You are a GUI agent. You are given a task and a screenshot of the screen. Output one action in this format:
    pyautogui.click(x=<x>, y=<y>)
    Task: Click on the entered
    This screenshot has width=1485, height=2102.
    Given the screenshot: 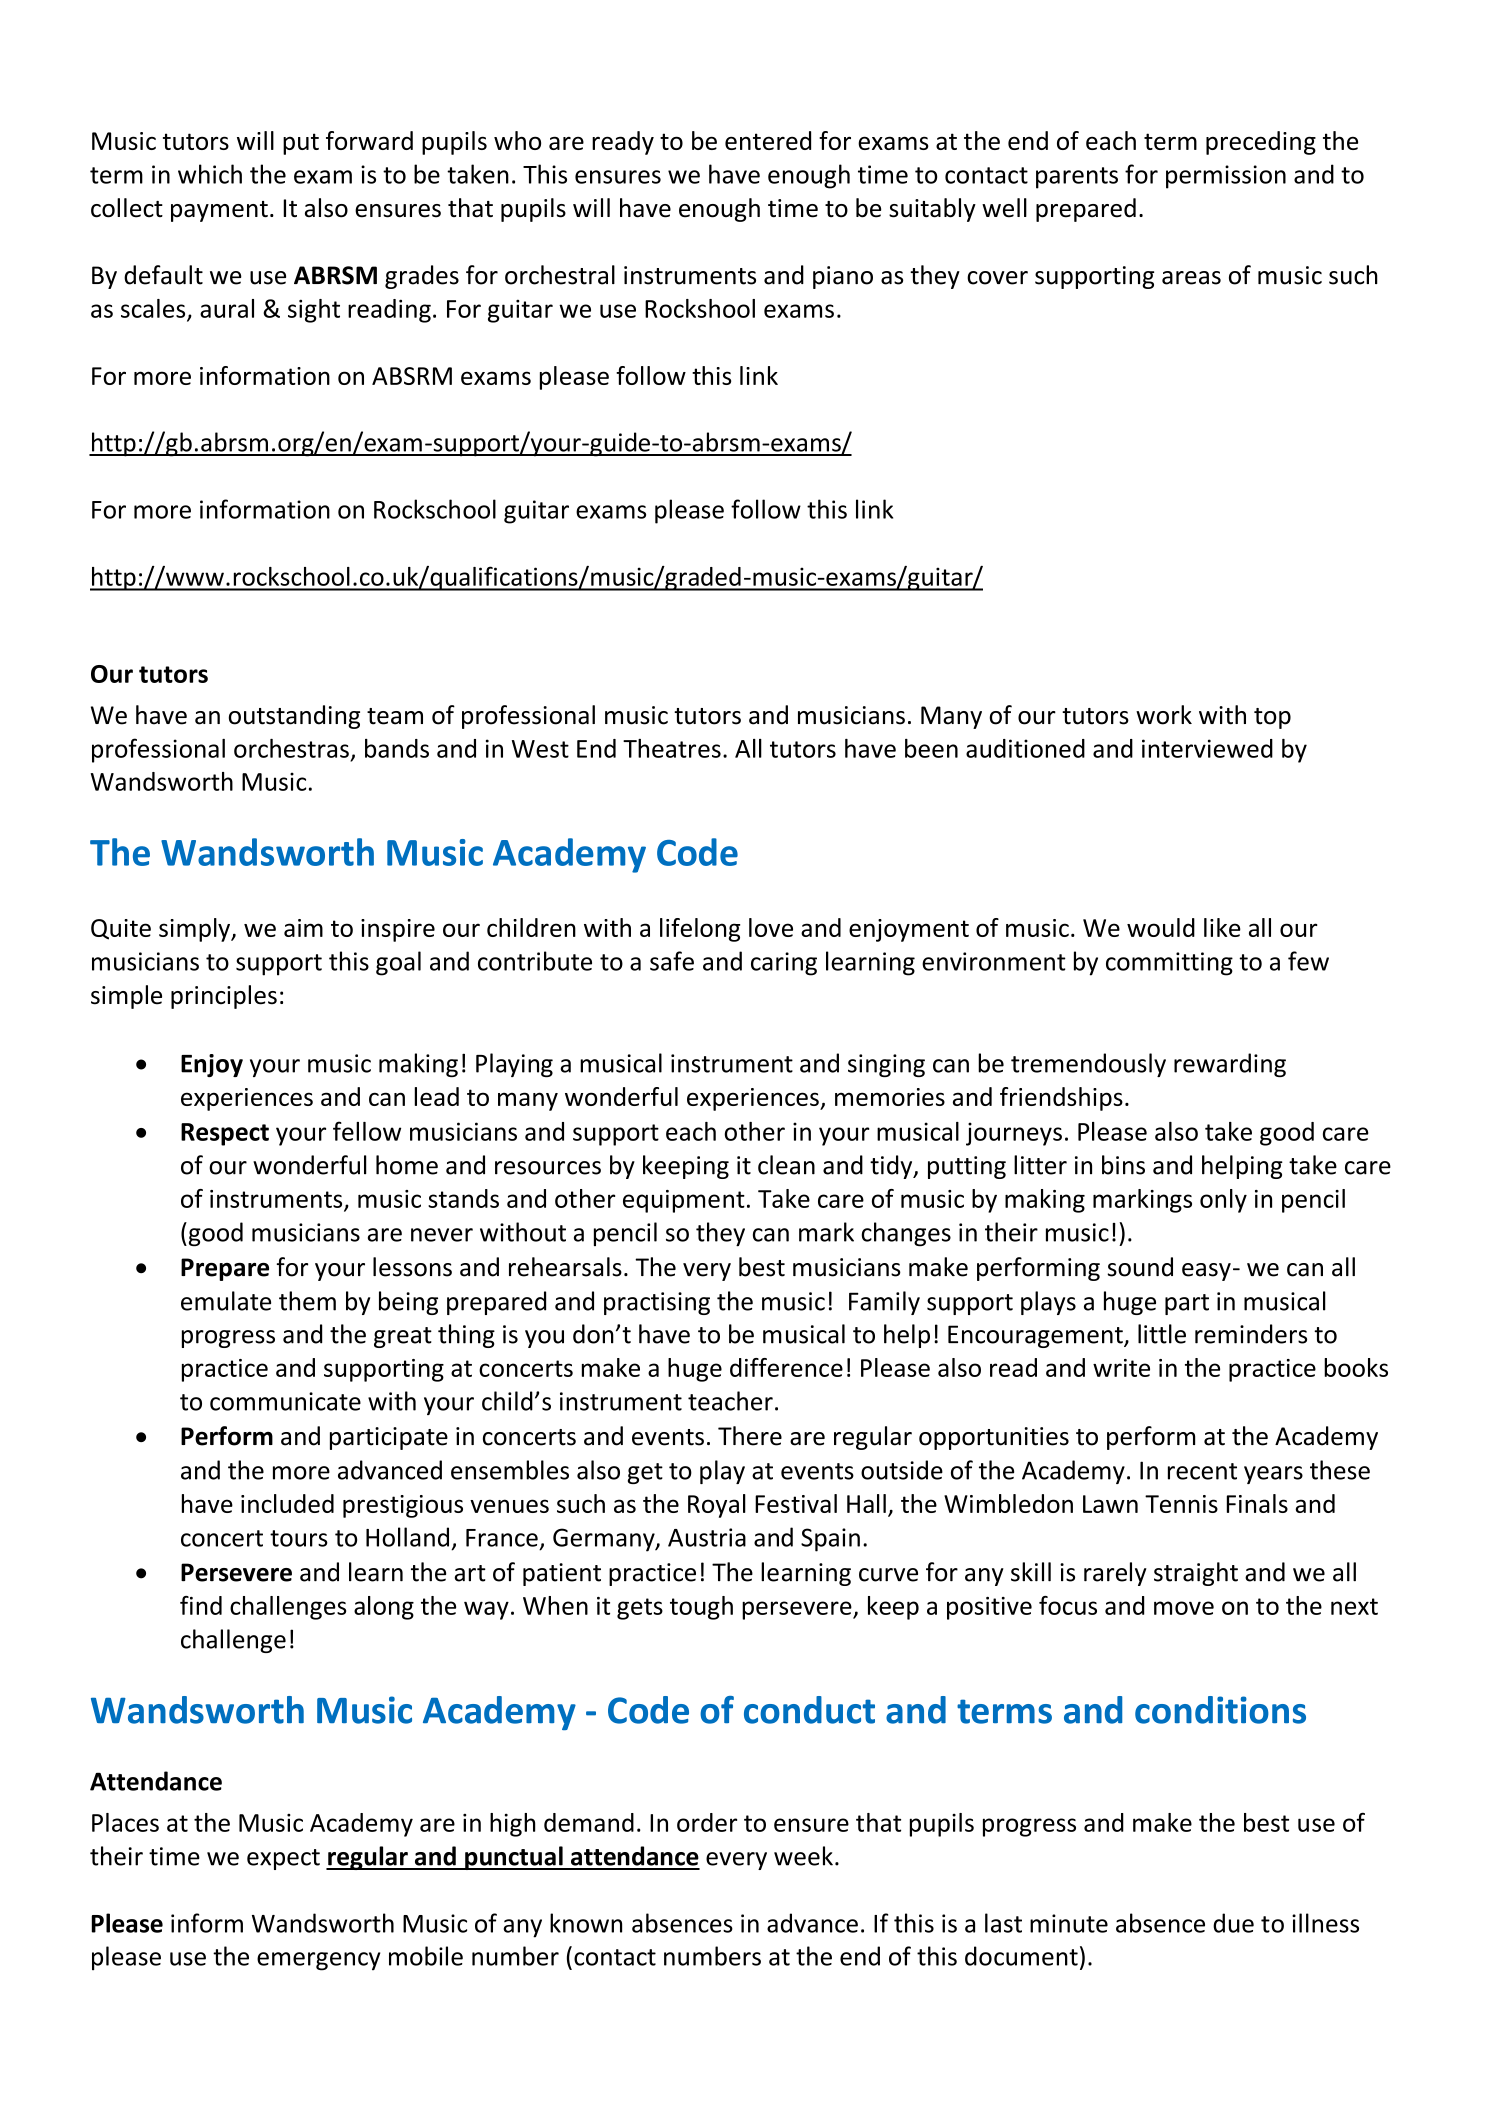 What is the action you would take?
    pyautogui.click(x=768, y=140)
